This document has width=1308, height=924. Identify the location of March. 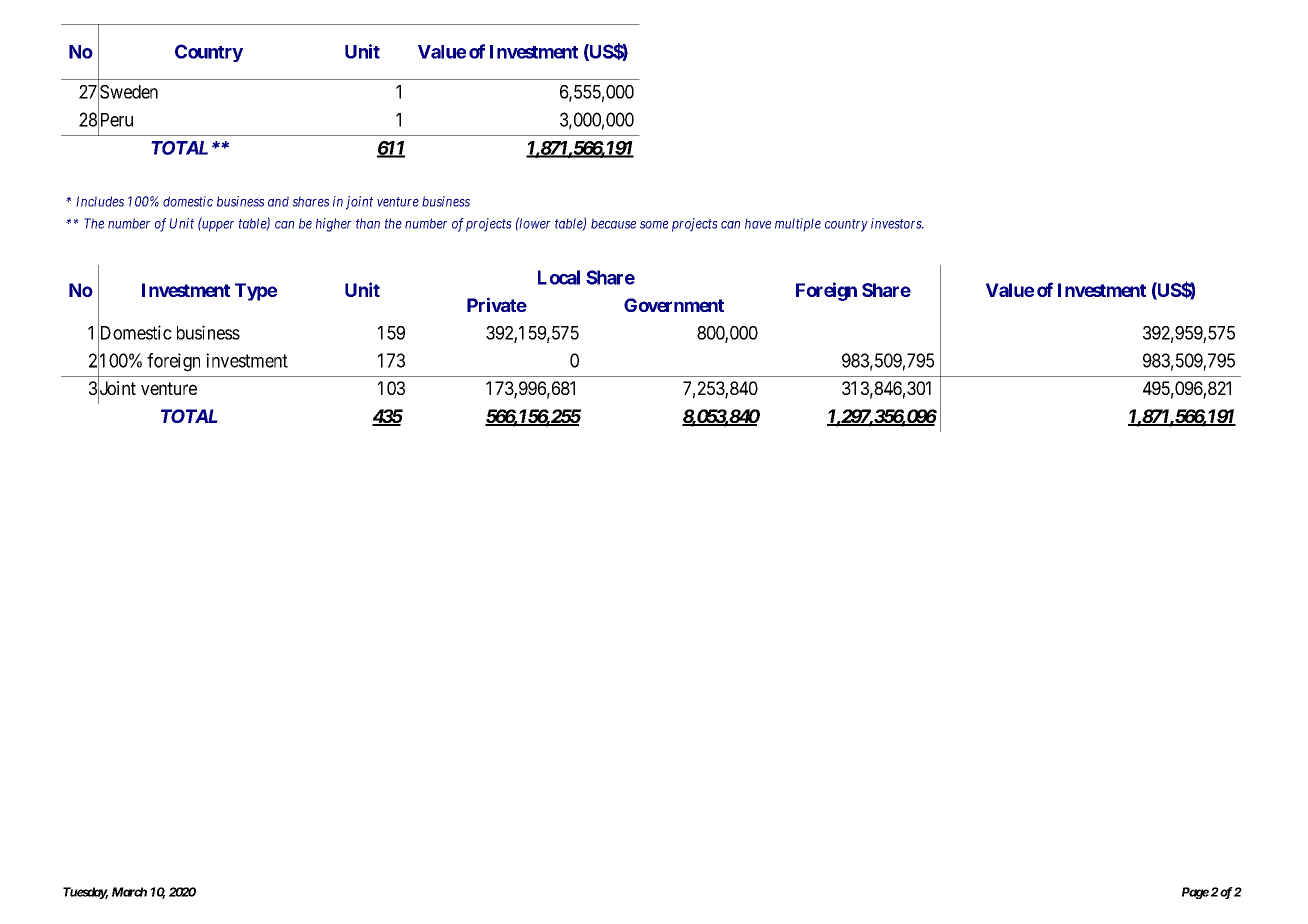
(129, 892).
